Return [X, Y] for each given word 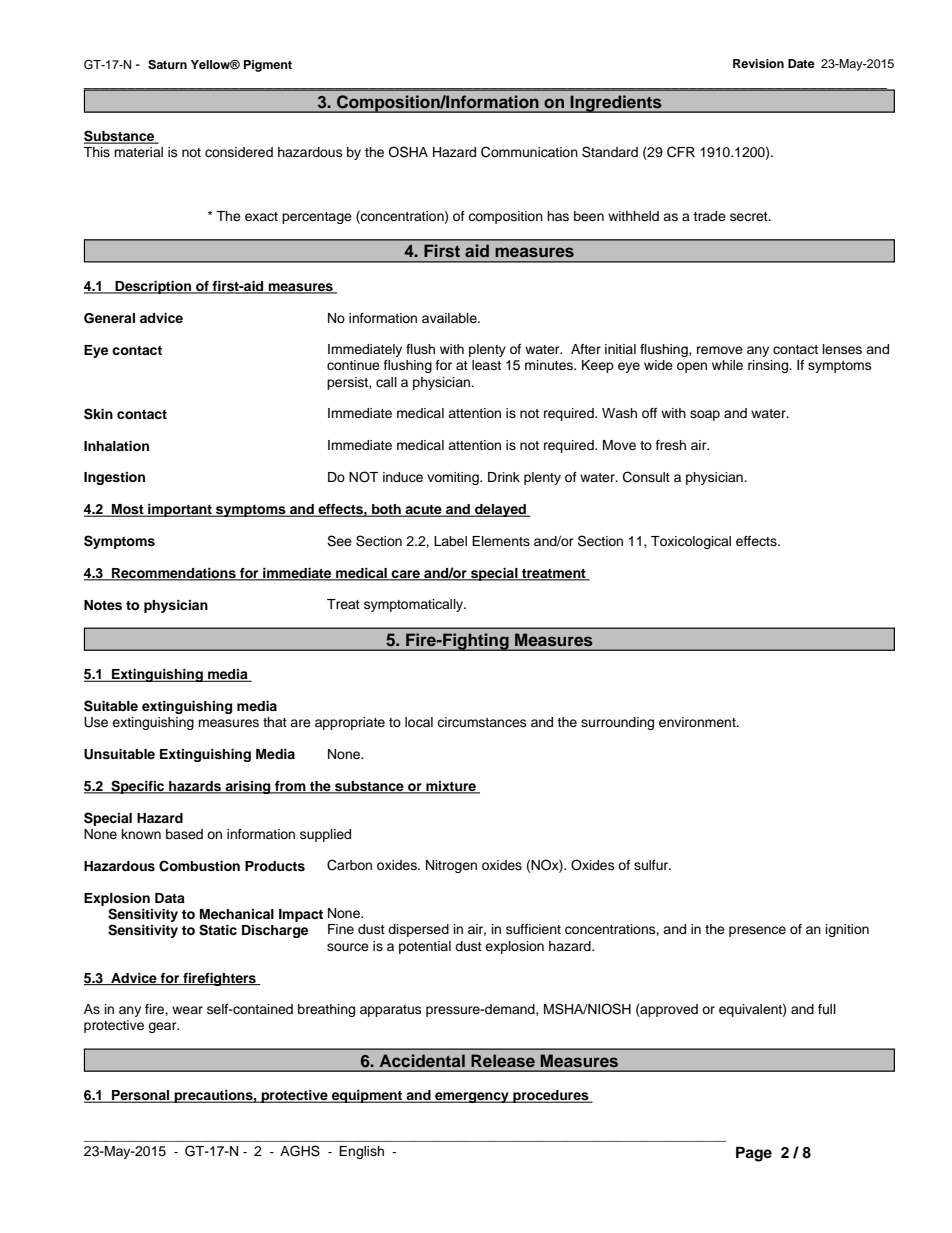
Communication [529, 152]
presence [757, 931]
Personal [141, 1096]
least [486, 365]
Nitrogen [451, 866]
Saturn [167, 65]
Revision [758, 63]
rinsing [769, 366]
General [109, 318]
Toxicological [691, 542]
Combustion [199, 866]
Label [450, 541]
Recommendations [174, 574]
